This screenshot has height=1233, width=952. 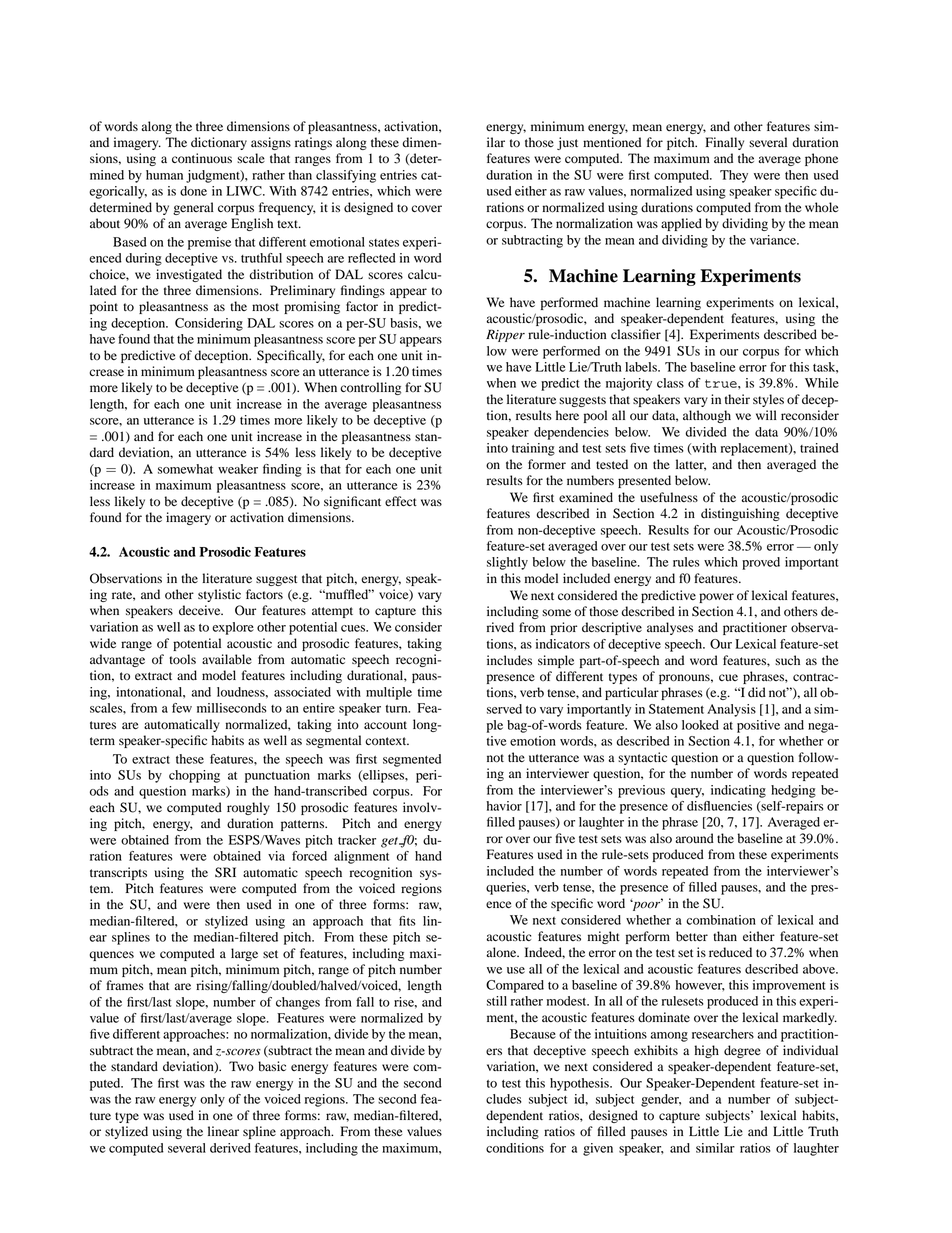 What do you see at coordinates (787, 660) in the screenshot?
I see `such` at bounding box center [787, 660].
